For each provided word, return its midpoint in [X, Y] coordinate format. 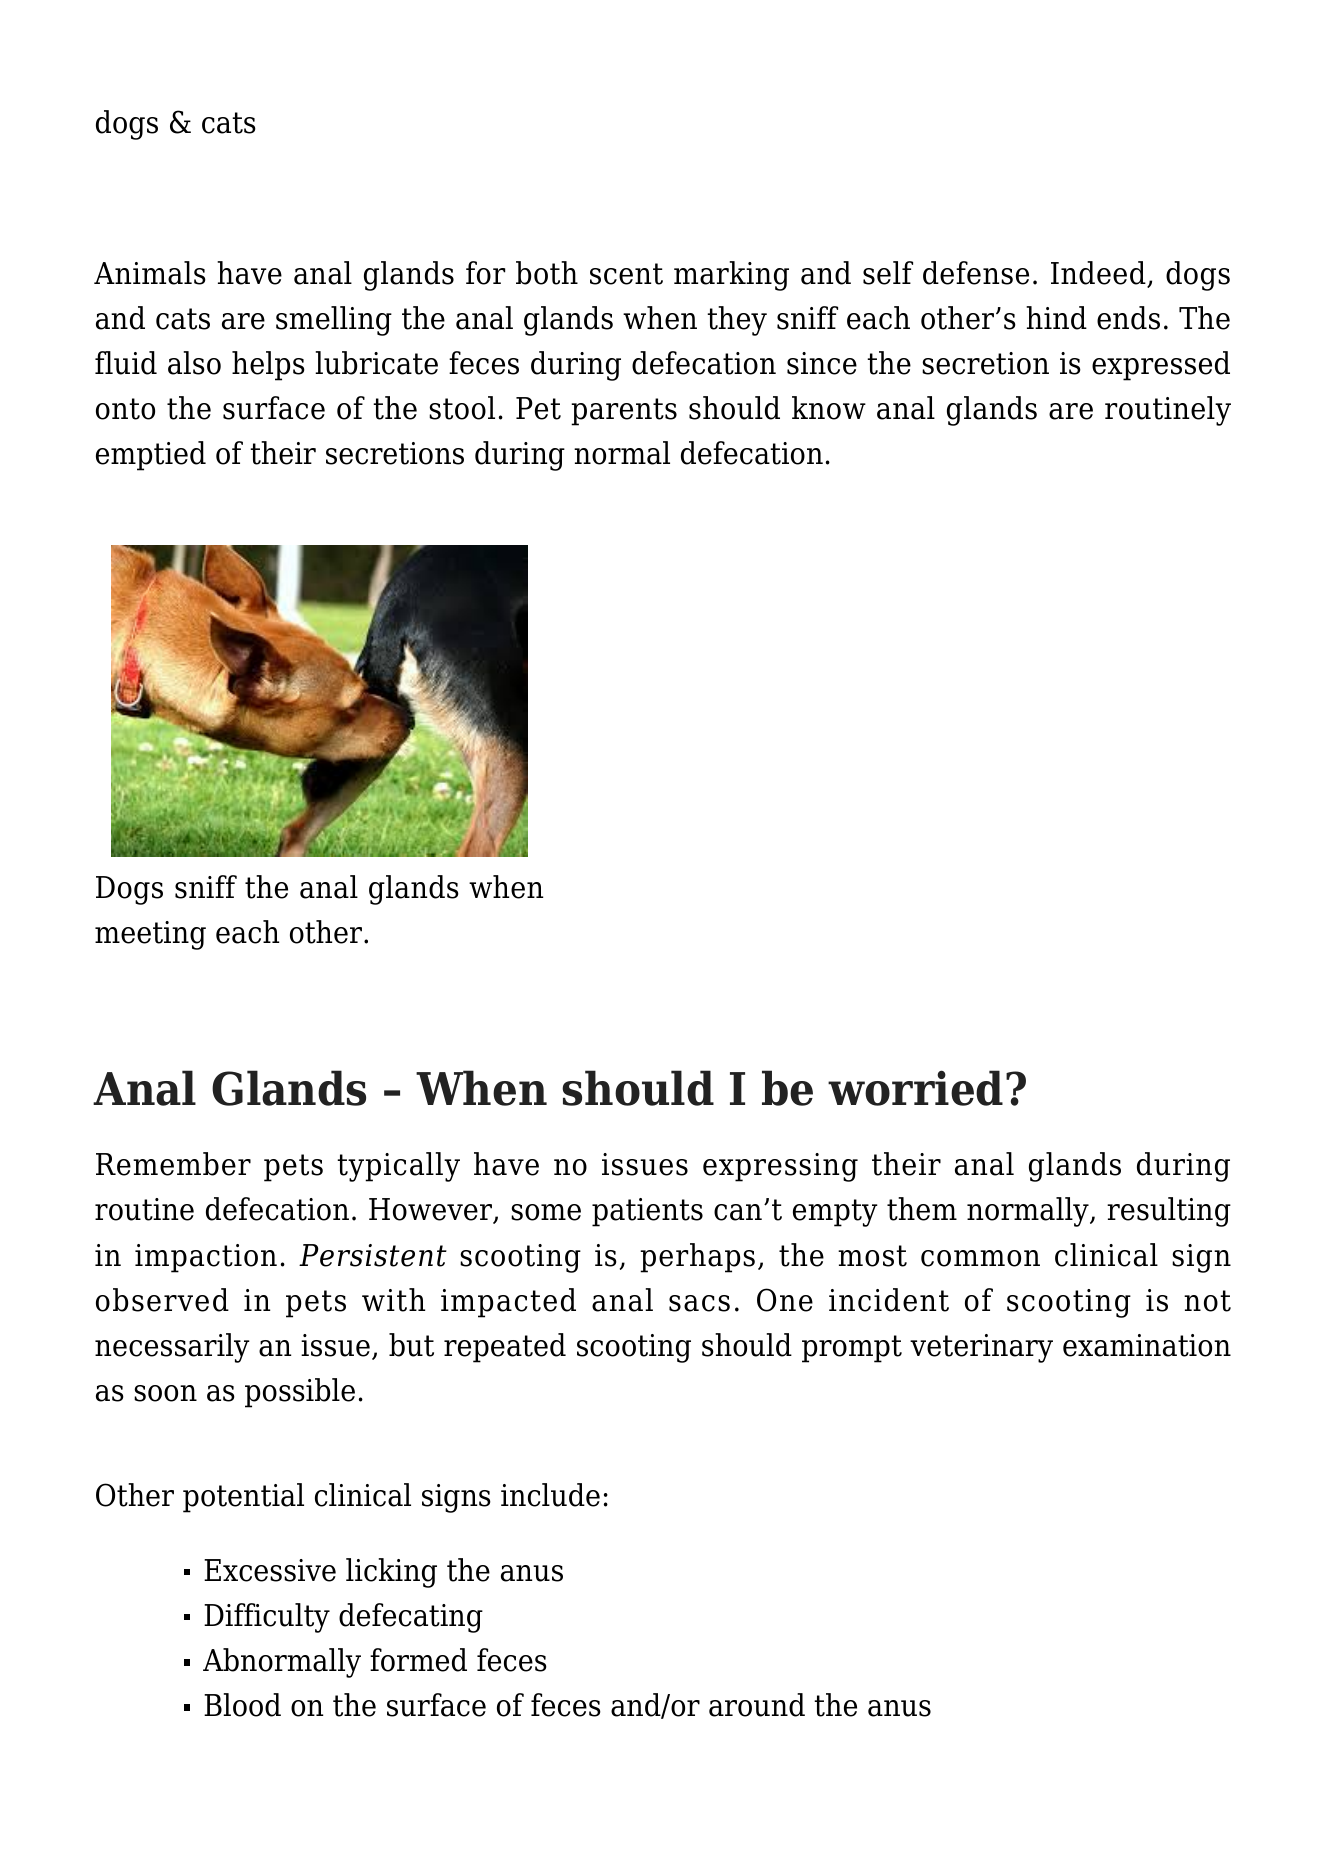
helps [268, 366]
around [757, 1705]
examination [1147, 1345]
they [737, 321]
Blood [242, 1705]
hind [1056, 318]
